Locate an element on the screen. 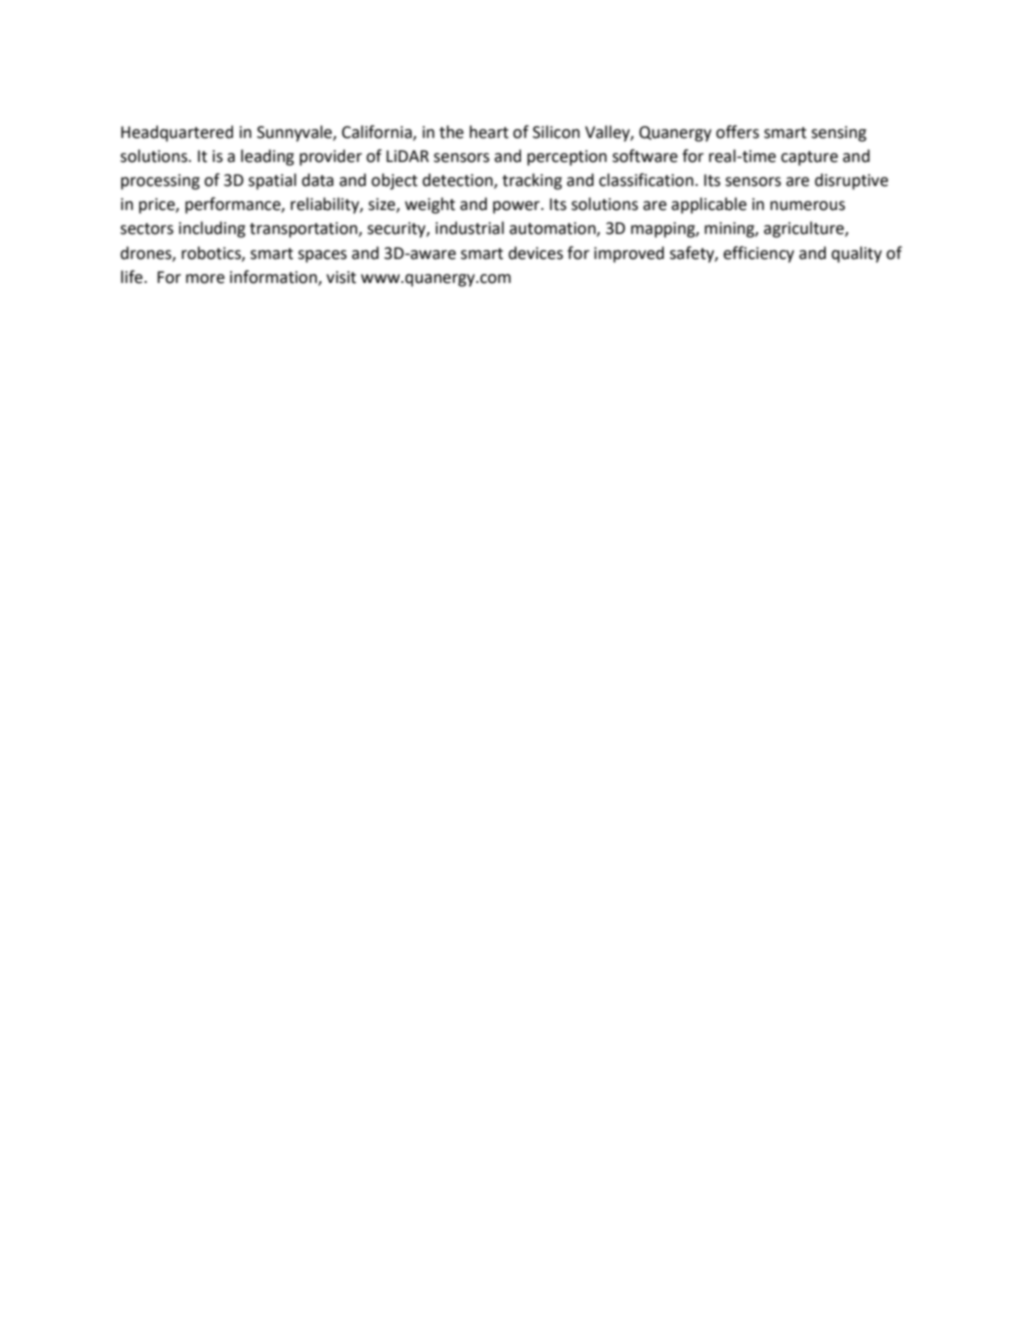  efficiency is located at coordinates (758, 254).
